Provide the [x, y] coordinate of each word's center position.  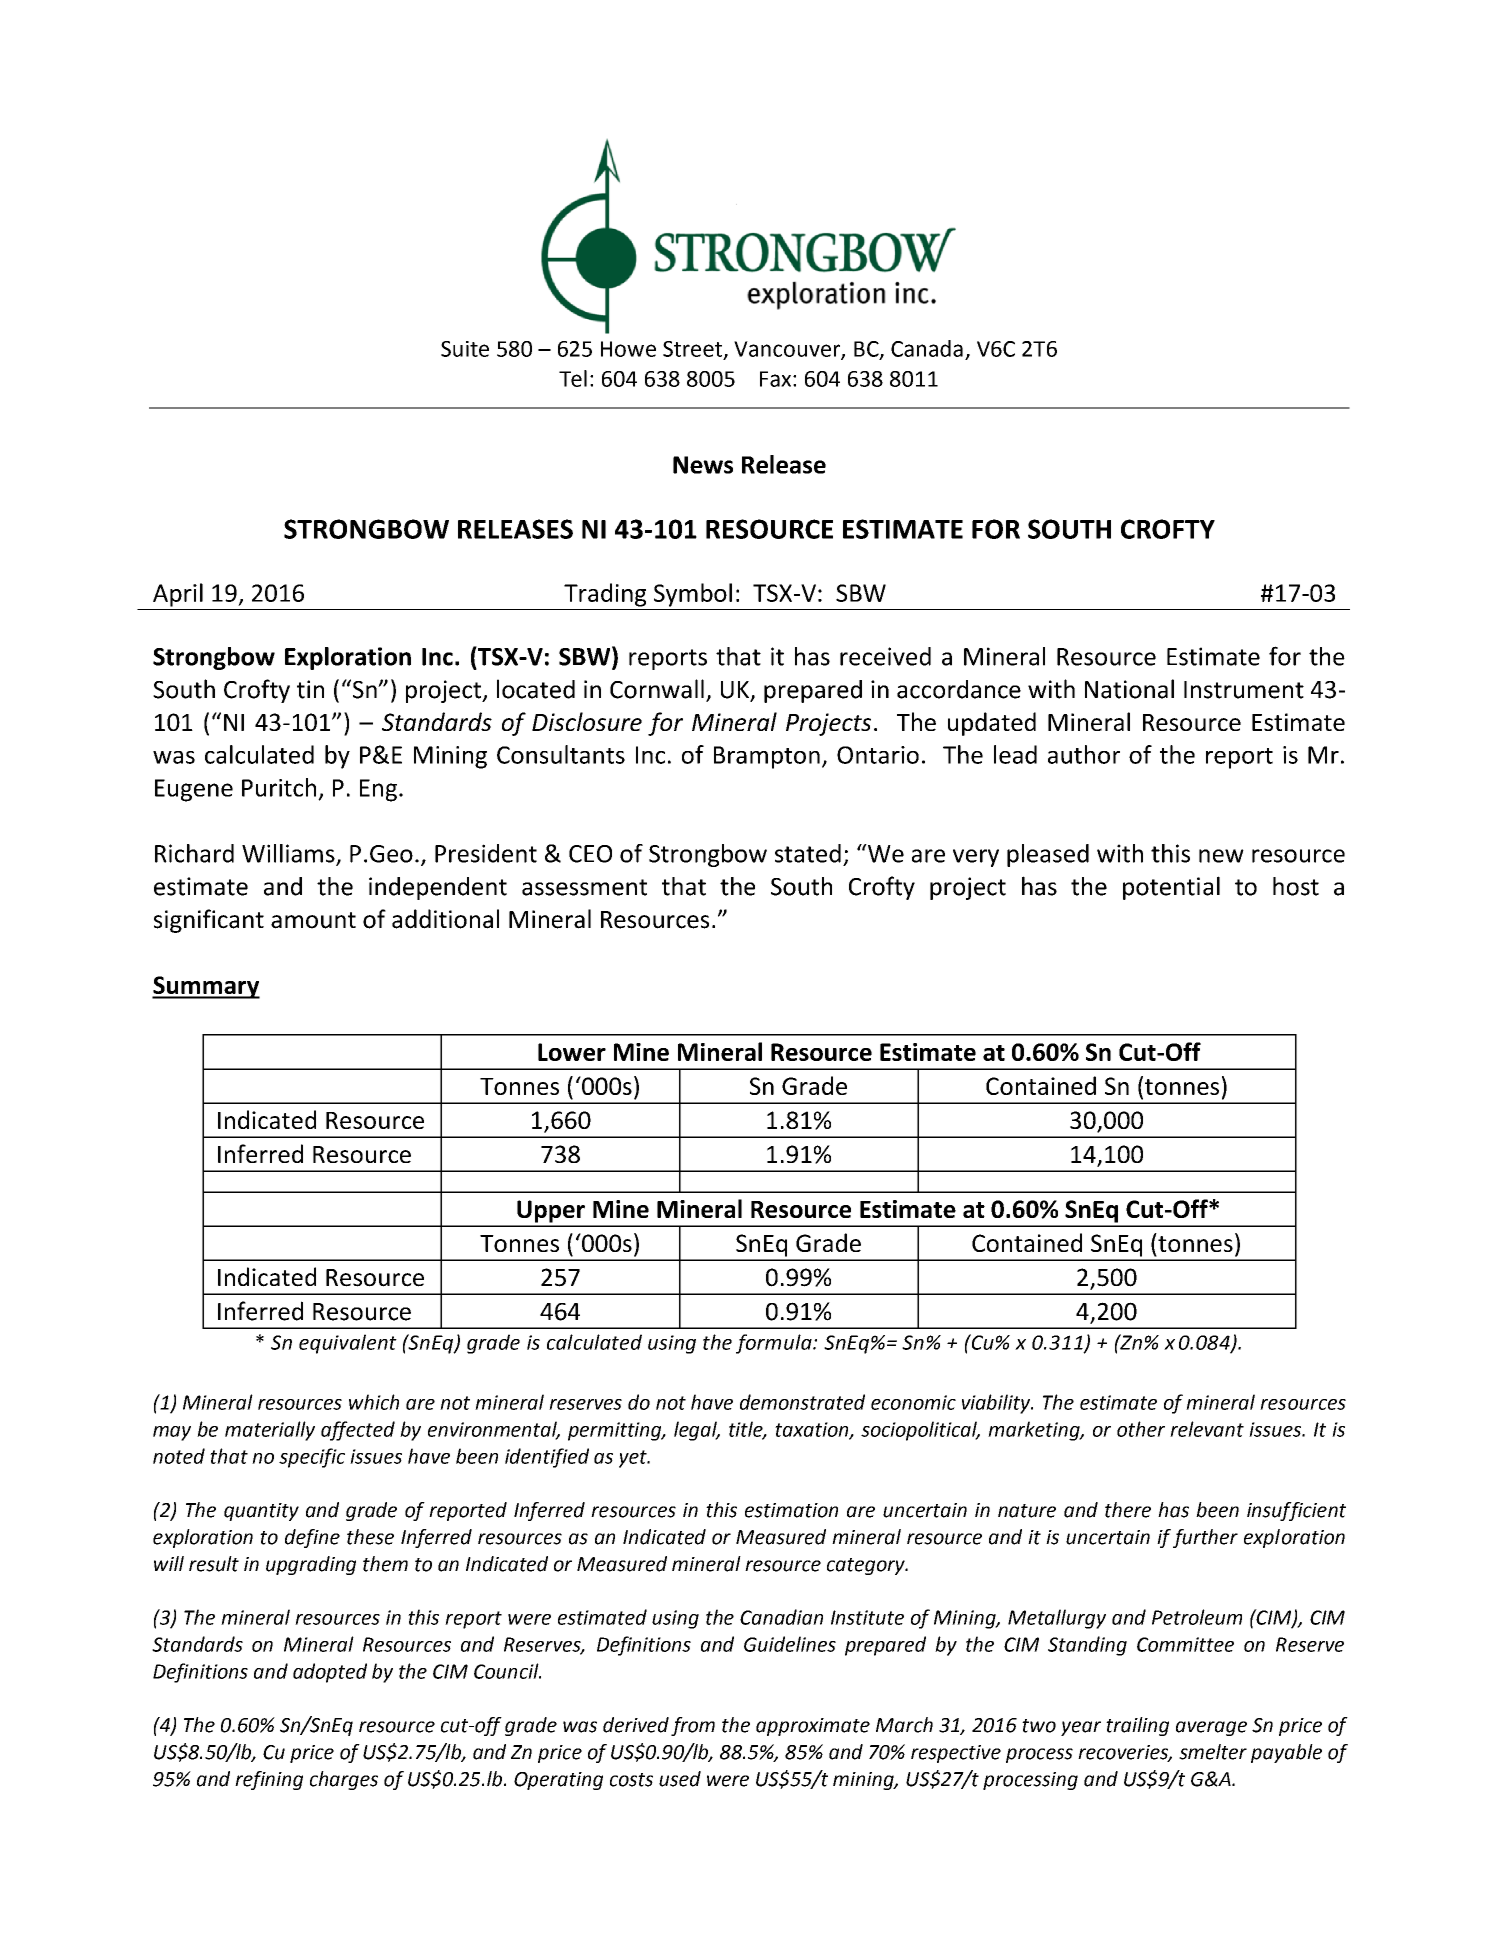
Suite [465, 349]
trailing [1137, 1726]
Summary [206, 987]
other [1141, 1429]
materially [270, 1431]
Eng [378, 790]
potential [1171, 888]
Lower [572, 1052]
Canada [927, 348]
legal [697, 1431]
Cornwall [657, 689]
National [1129, 689]
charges [344, 1780]
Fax [777, 379]
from [693, 1726]
